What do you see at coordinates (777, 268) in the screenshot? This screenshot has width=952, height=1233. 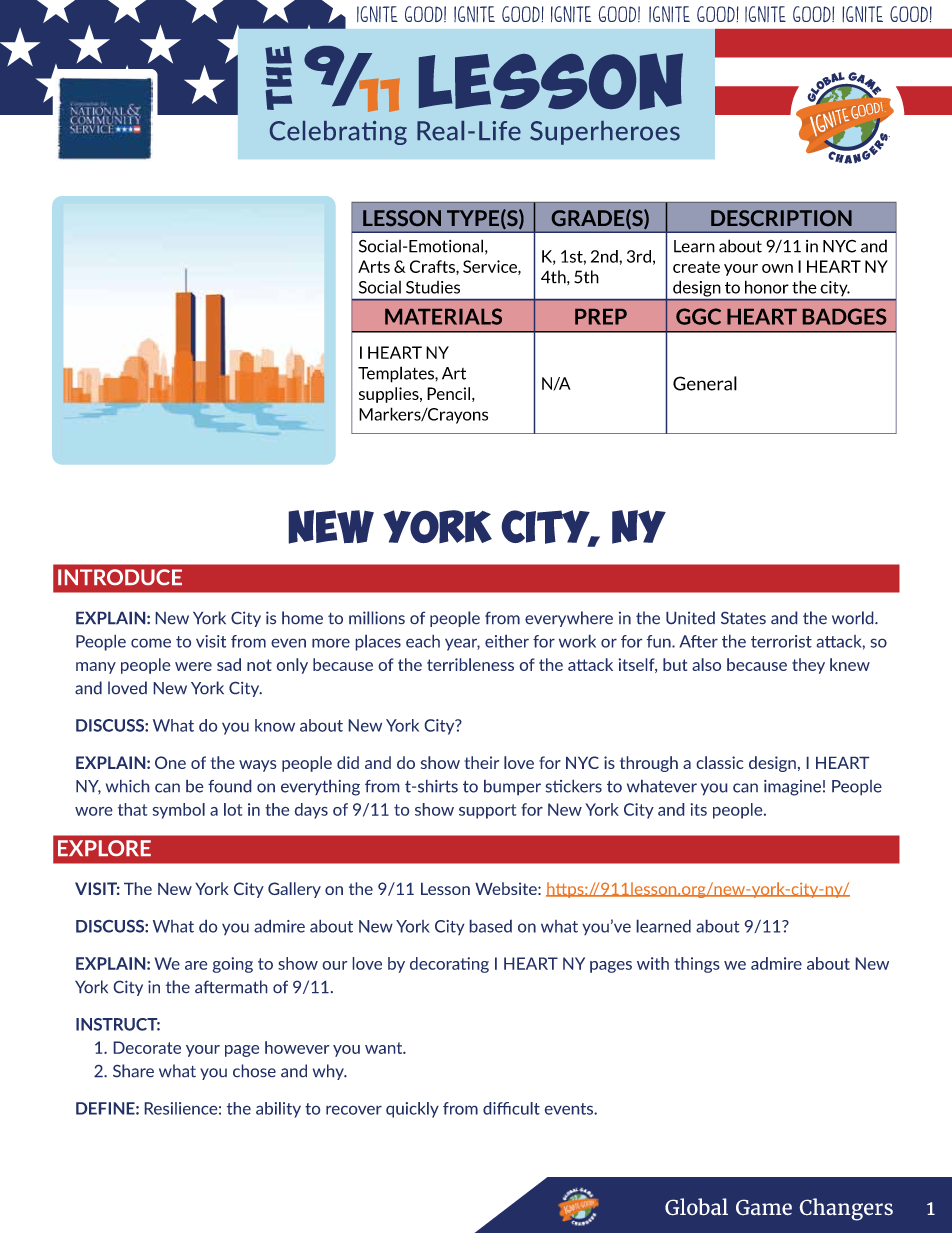 I see `own` at bounding box center [777, 268].
